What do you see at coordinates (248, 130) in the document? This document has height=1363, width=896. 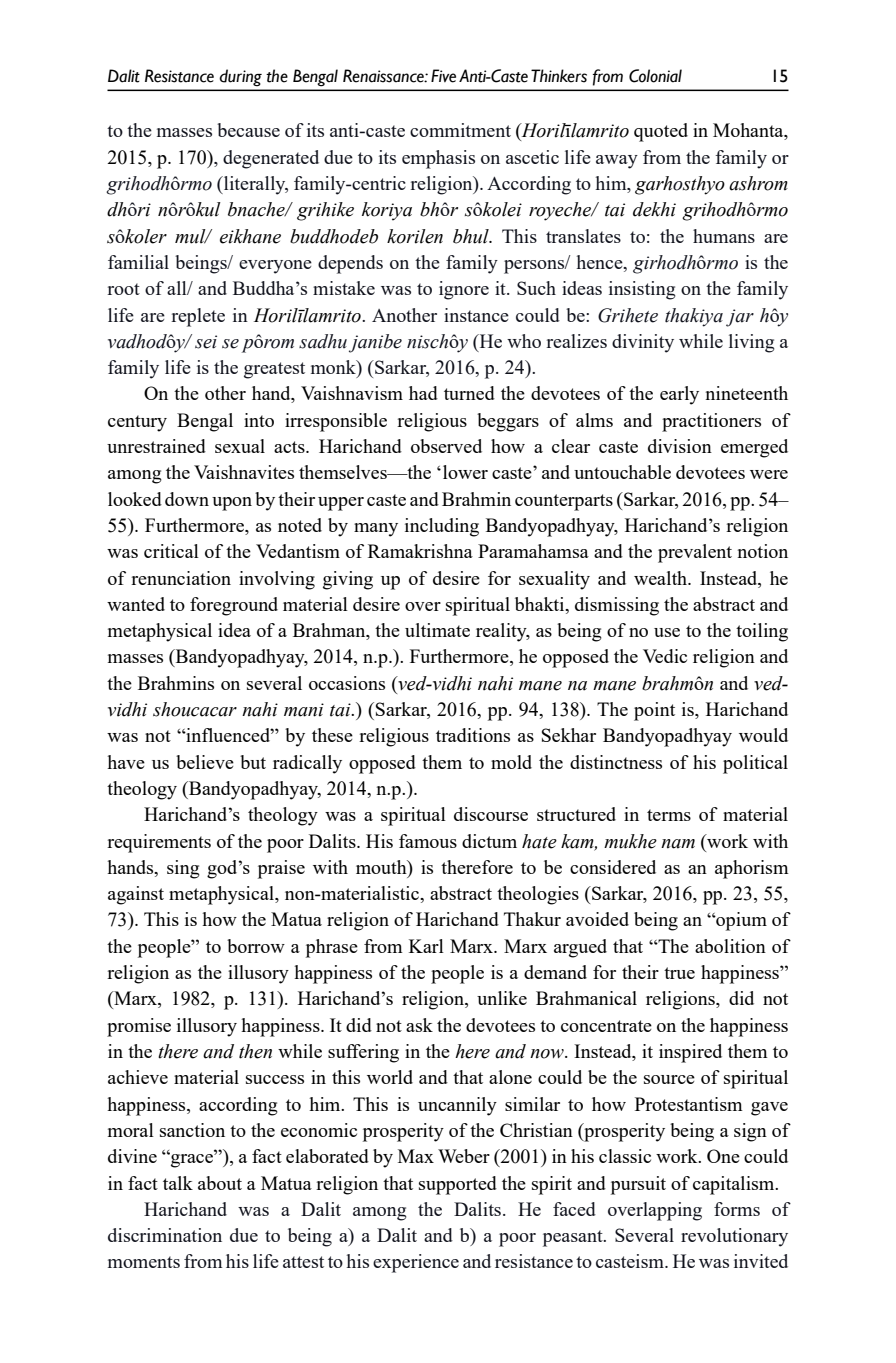 I see `because` at bounding box center [248, 130].
